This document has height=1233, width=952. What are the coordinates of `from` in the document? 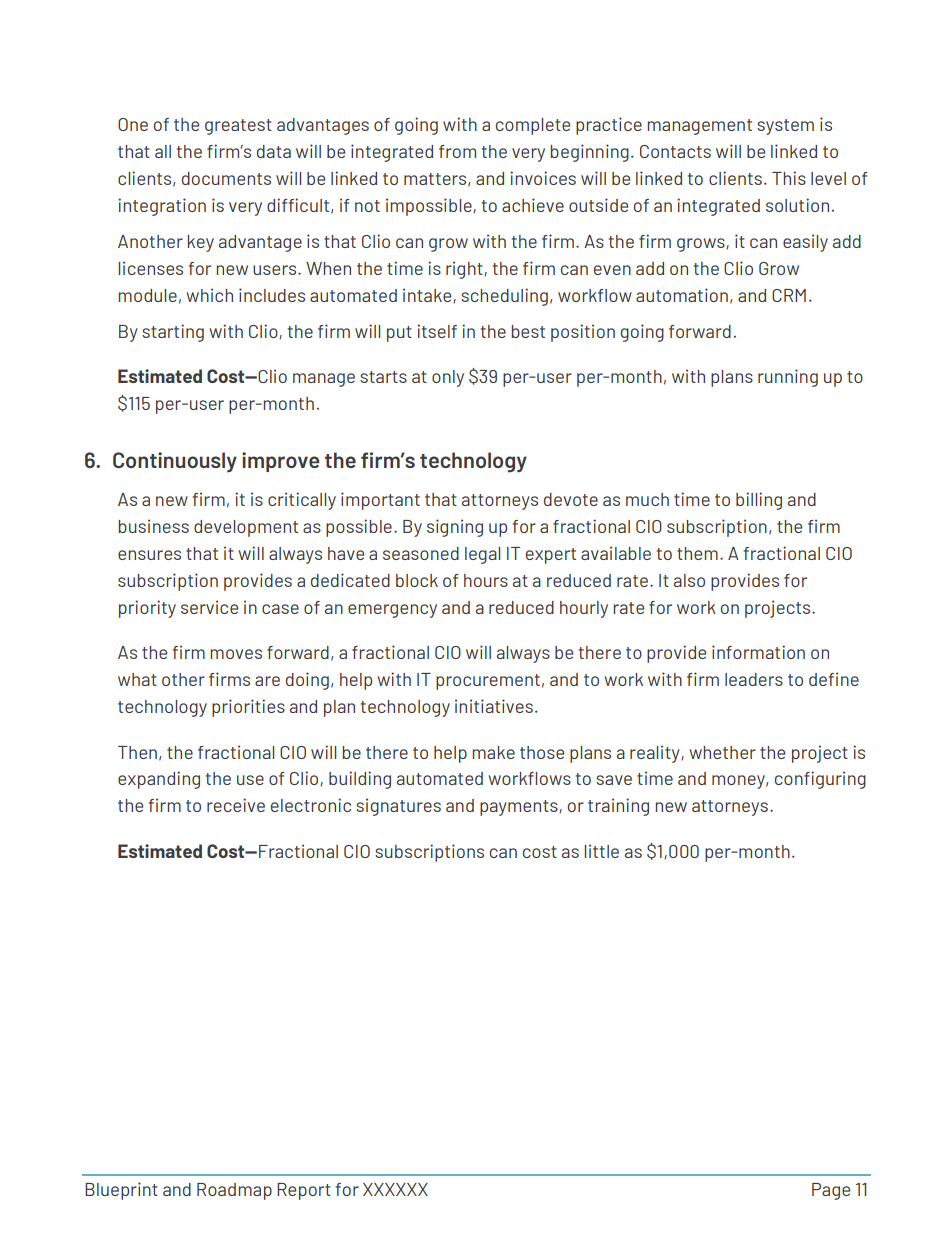 It's located at (457, 151).
